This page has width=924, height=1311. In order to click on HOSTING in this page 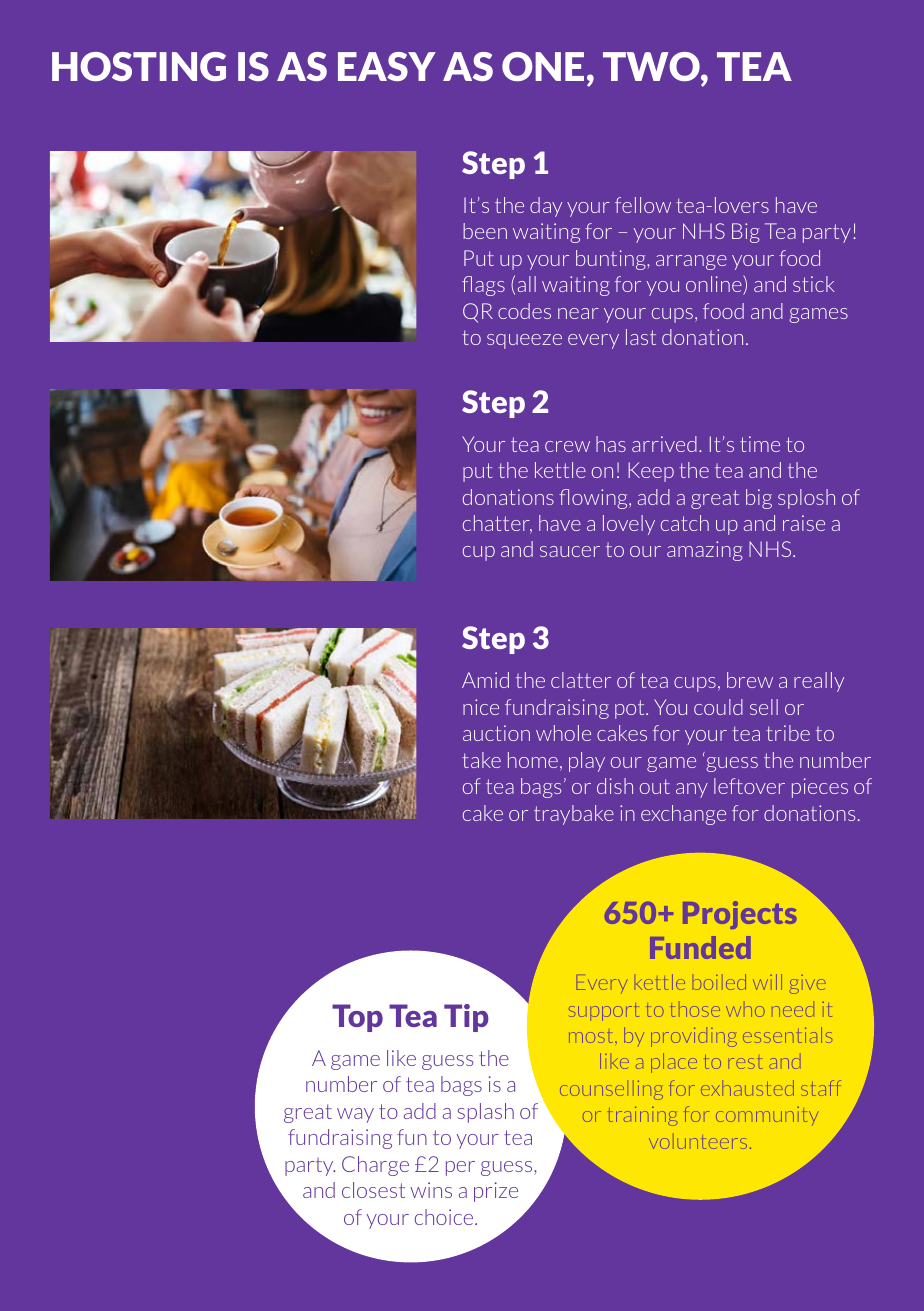, I will do `click(139, 66)`.
